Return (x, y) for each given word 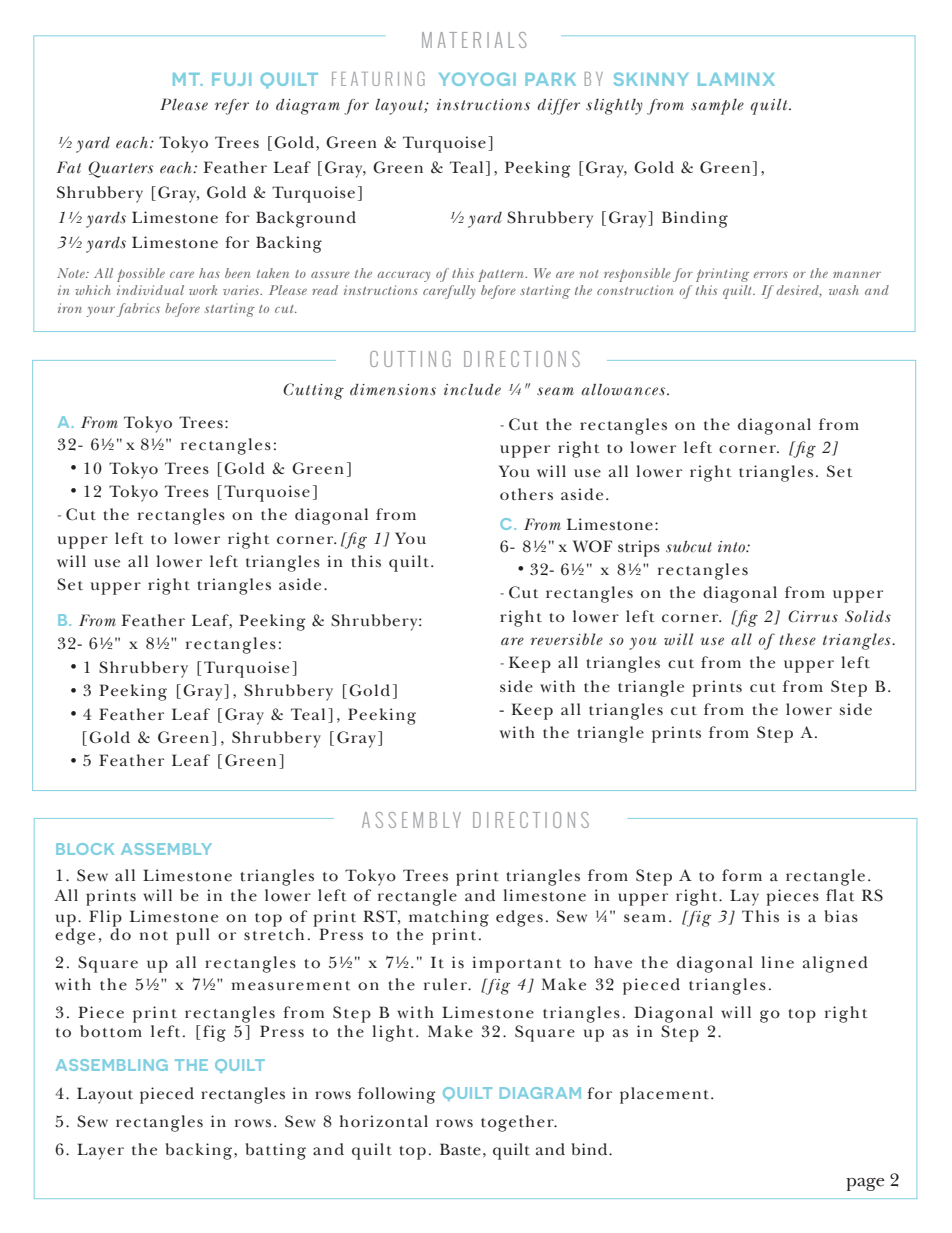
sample (717, 107)
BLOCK (85, 849)
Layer (100, 1151)
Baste (460, 1149)
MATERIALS (474, 40)
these (797, 639)
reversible (566, 639)
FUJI (231, 79)
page (865, 1184)
